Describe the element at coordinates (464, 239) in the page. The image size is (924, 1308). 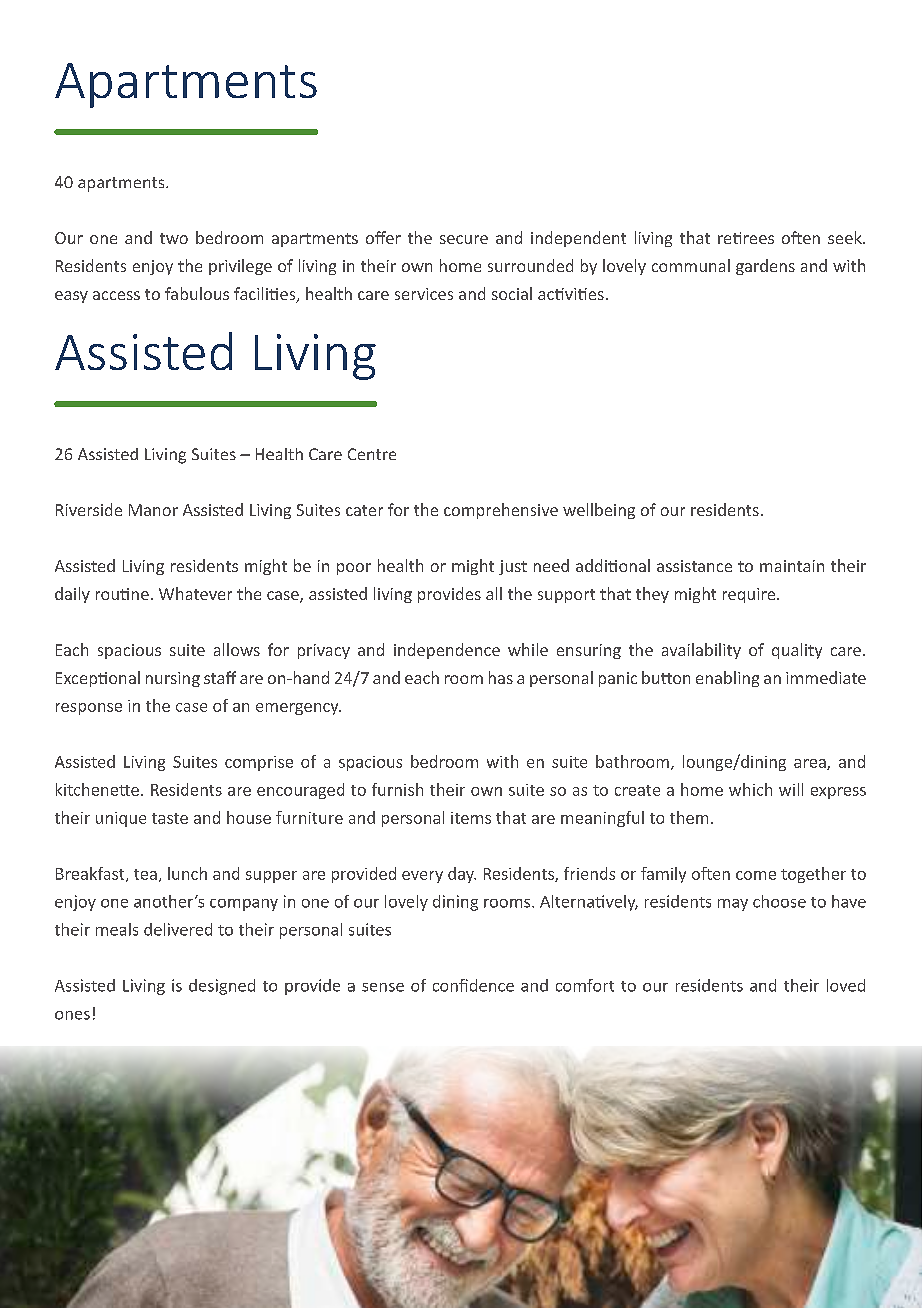
I see `secure` at that location.
